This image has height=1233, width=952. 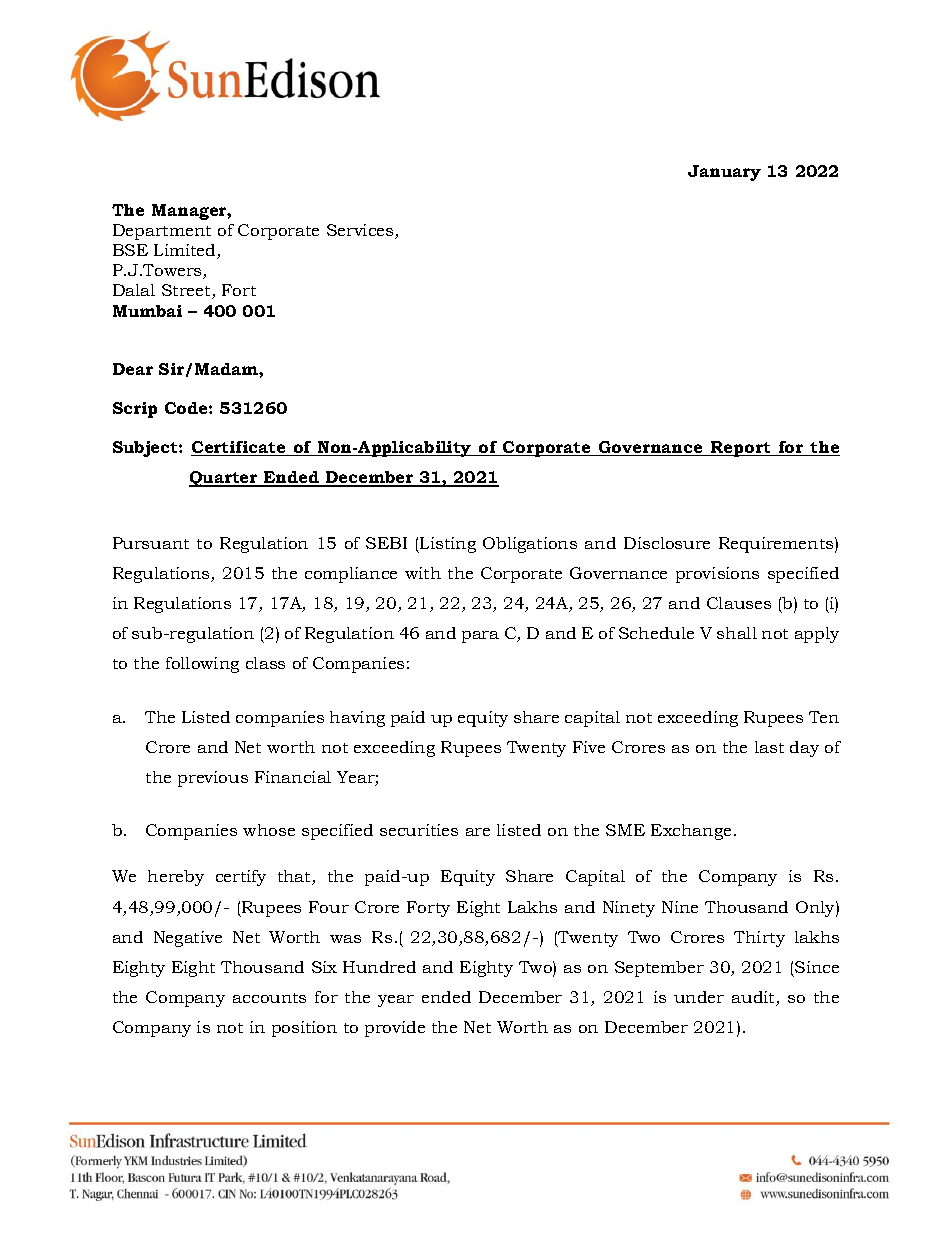 What do you see at coordinates (224, 479) in the image?
I see `Quarter` at bounding box center [224, 479].
